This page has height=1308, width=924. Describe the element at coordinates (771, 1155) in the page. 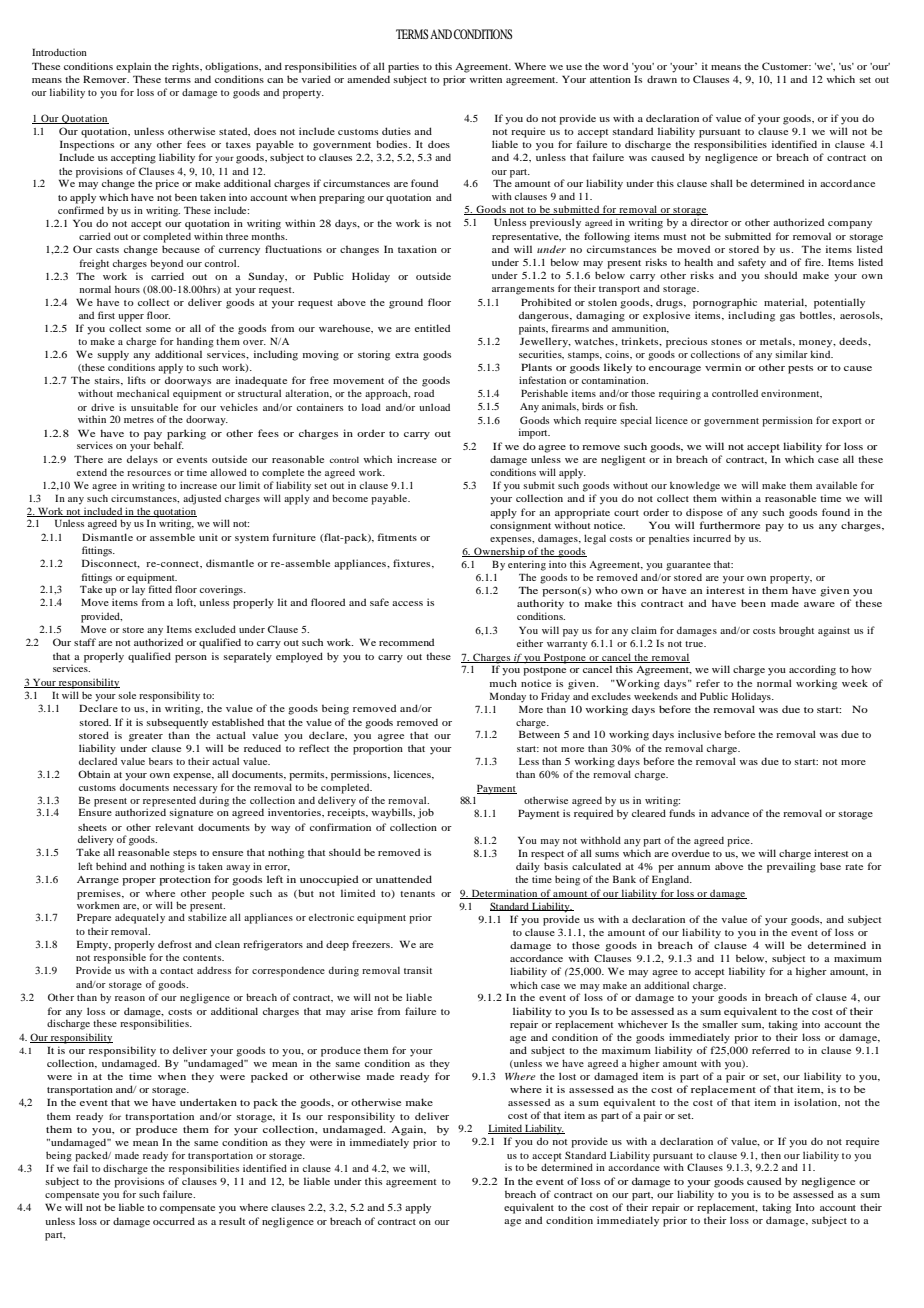

I see `then` at that location.
